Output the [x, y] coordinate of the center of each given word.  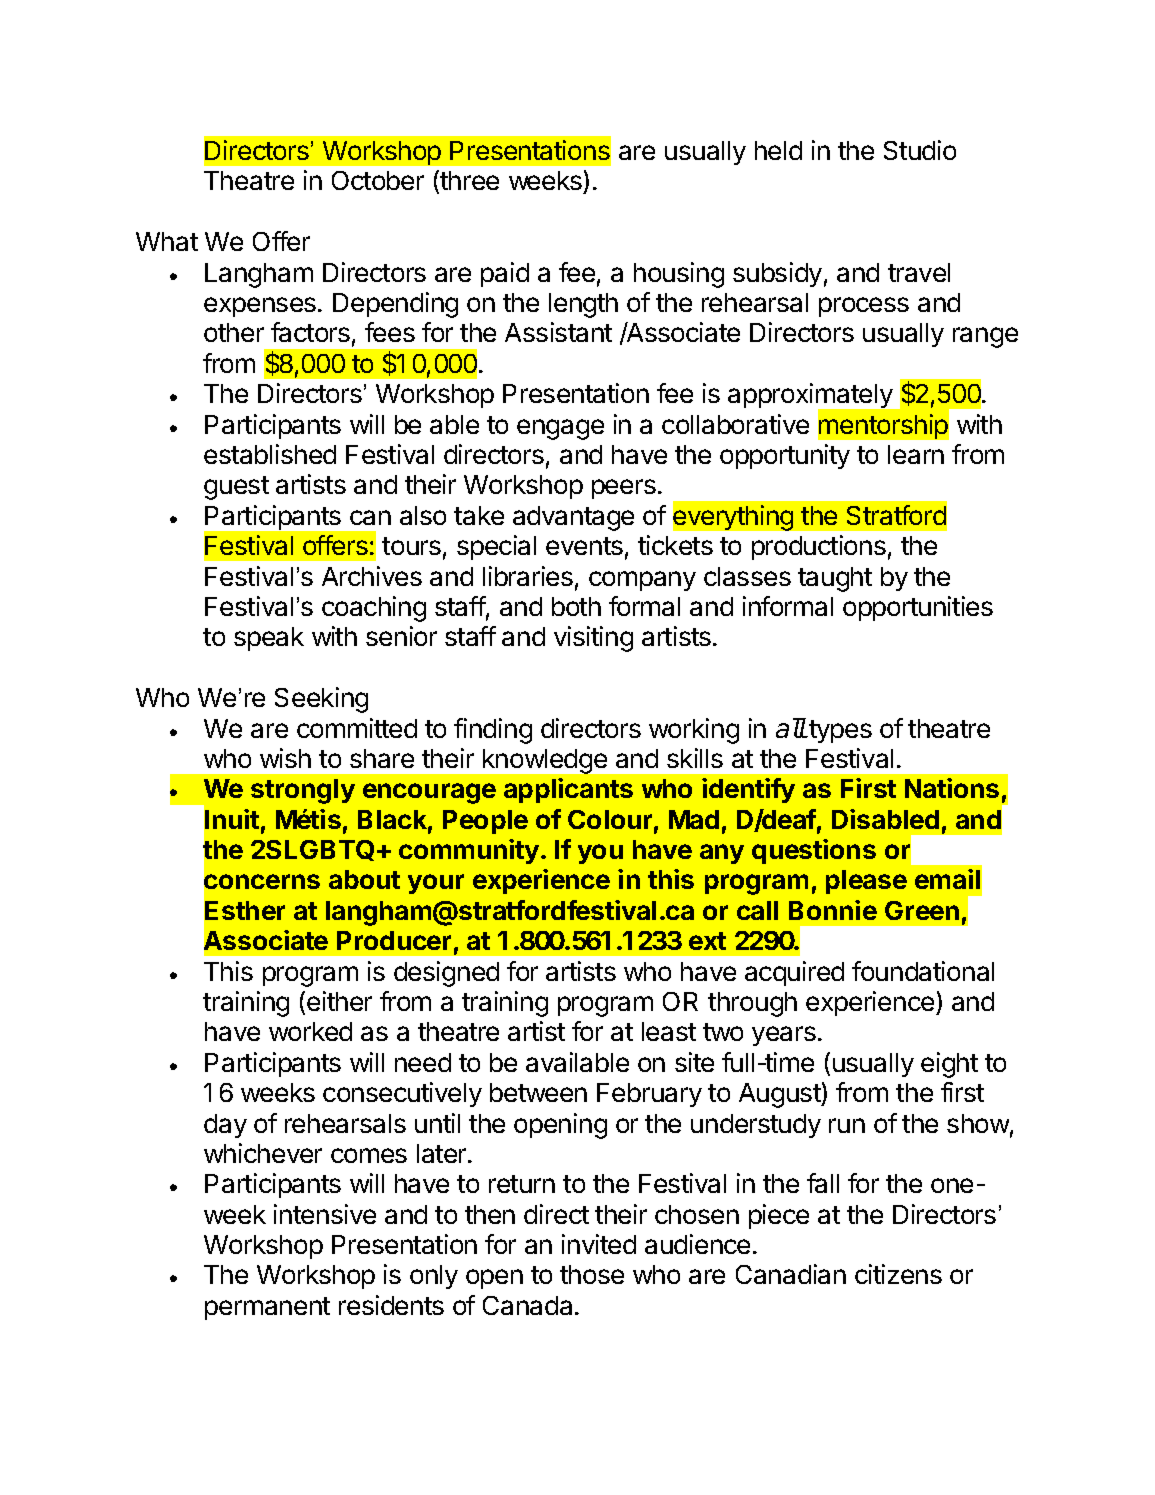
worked [310, 1031]
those [592, 1274]
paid [505, 274]
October [378, 180]
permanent [267, 1308]
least [669, 1031]
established [270, 454]
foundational [923, 971]
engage [560, 429]
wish [285, 758]
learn [916, 454]
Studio [920, 150]
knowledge [545, 761]
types [839, 731]
